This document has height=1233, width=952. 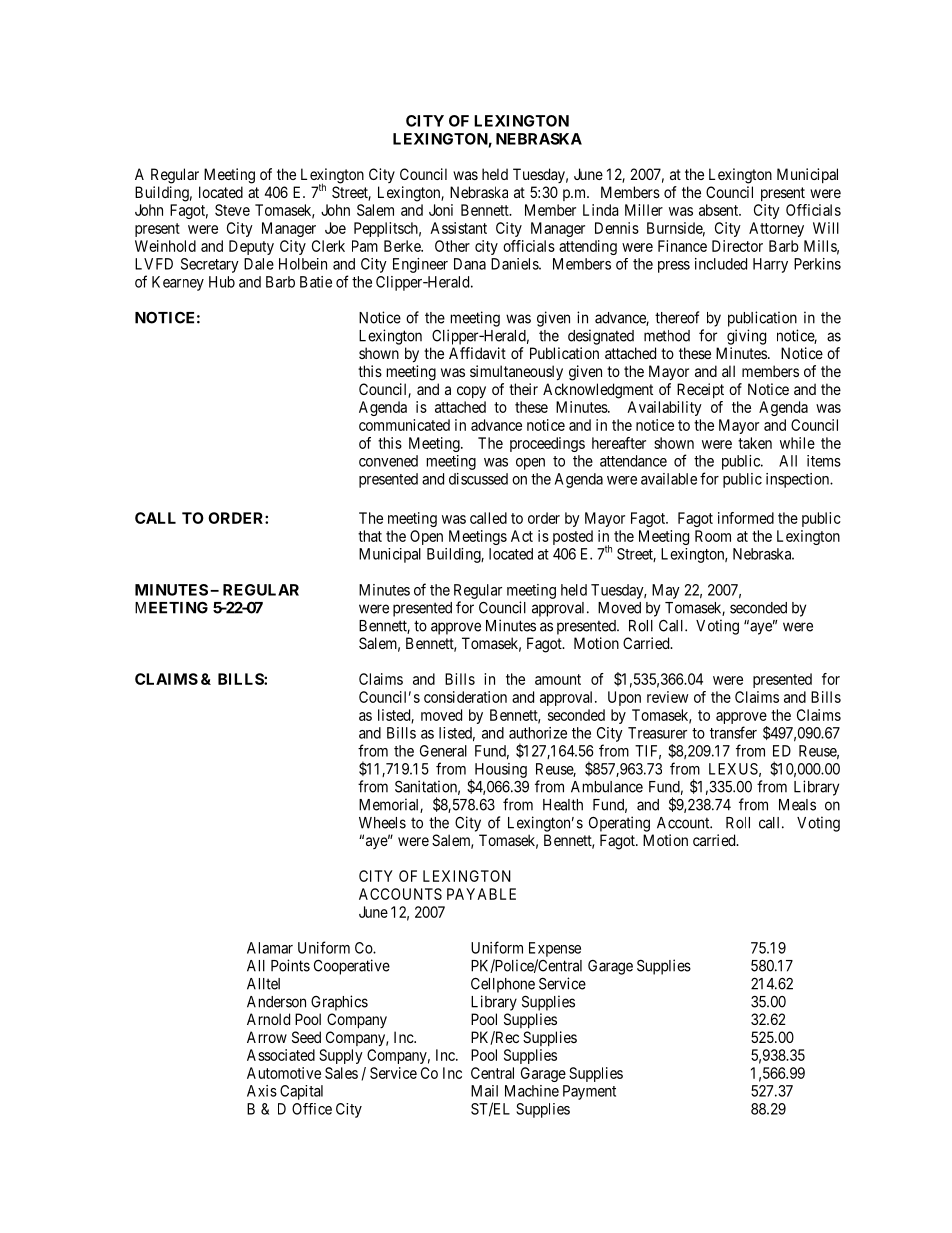 I want to click on Receipt, so click(x=700, y=390).
